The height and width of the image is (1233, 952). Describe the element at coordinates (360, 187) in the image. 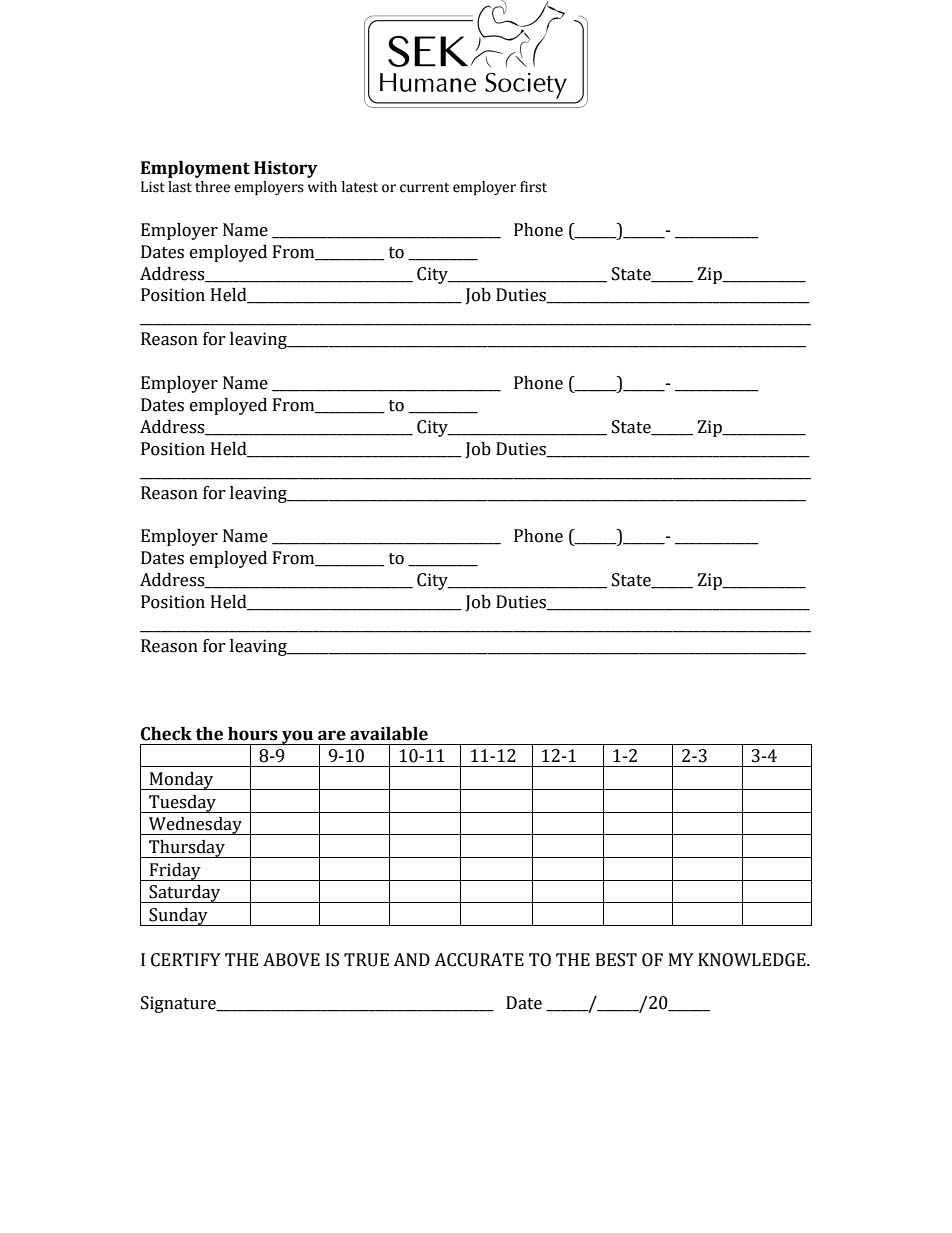

I see `latest` at that location.
